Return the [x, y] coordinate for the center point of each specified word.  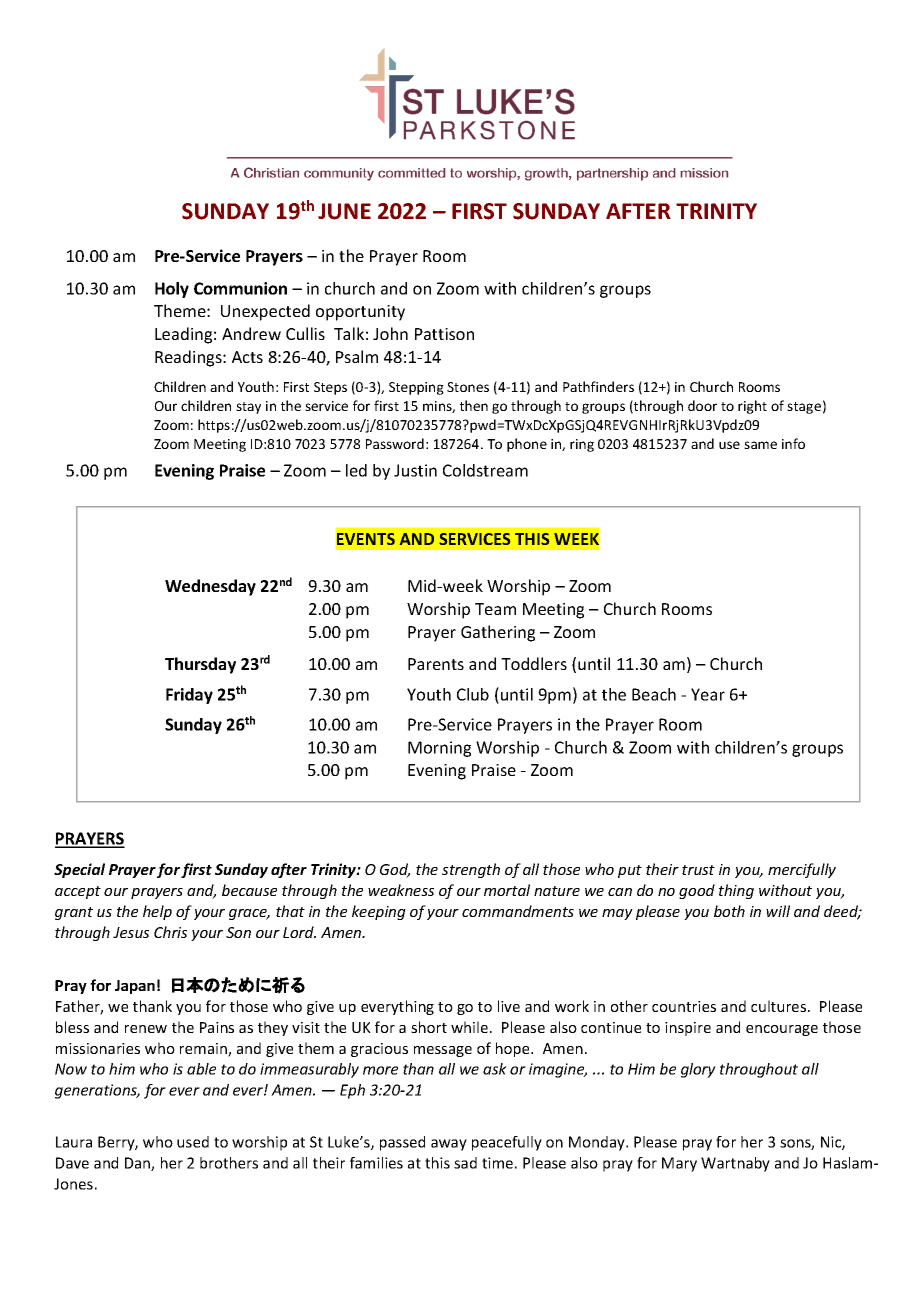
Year [708, 694]
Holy [172, 290]
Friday [189, 696]
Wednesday [210, 587]
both [729, 911]
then [474, 405]
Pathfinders [598, 386]
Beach [654, 694]
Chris [170, 932]
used [193, 1142]
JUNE [344, 211]
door [702, 405]
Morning [439, 749]
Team [495, 609]
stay [248, 408]
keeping [379, 912]
